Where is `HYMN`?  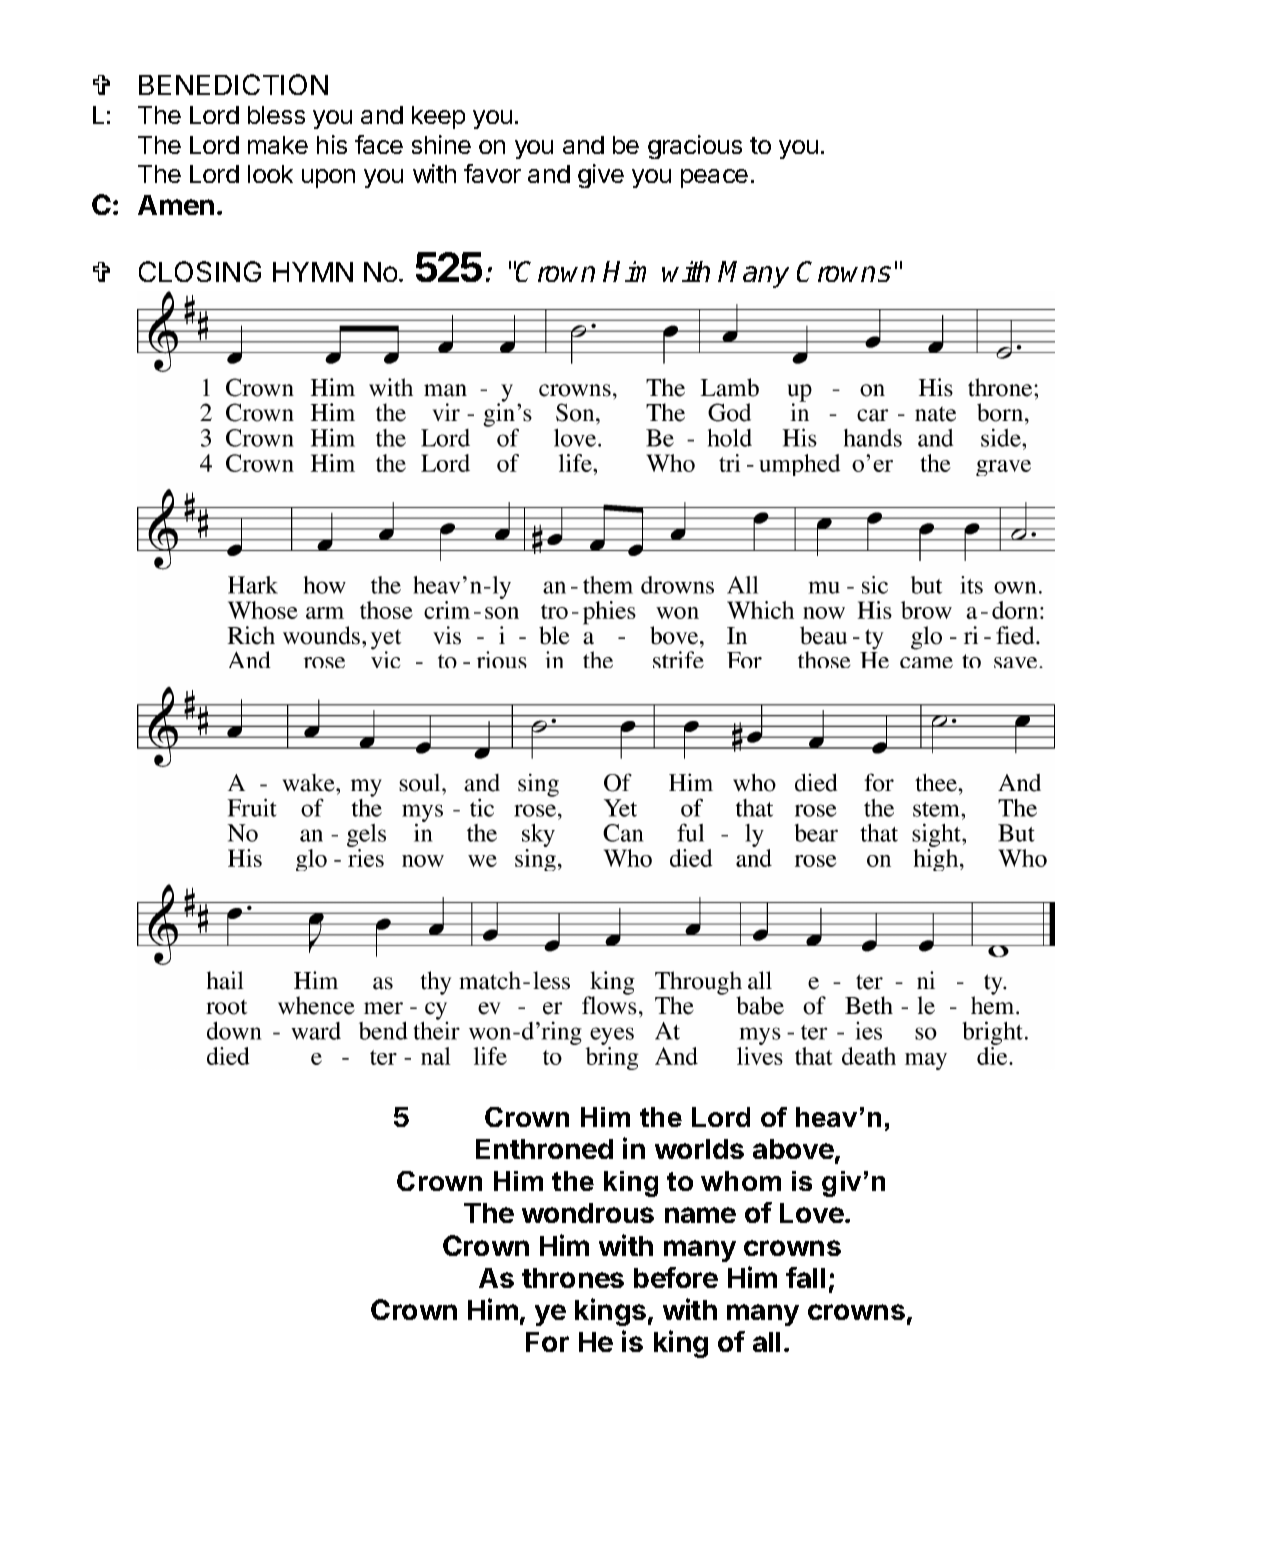 HYMN is located at coordinates (313, 272).
